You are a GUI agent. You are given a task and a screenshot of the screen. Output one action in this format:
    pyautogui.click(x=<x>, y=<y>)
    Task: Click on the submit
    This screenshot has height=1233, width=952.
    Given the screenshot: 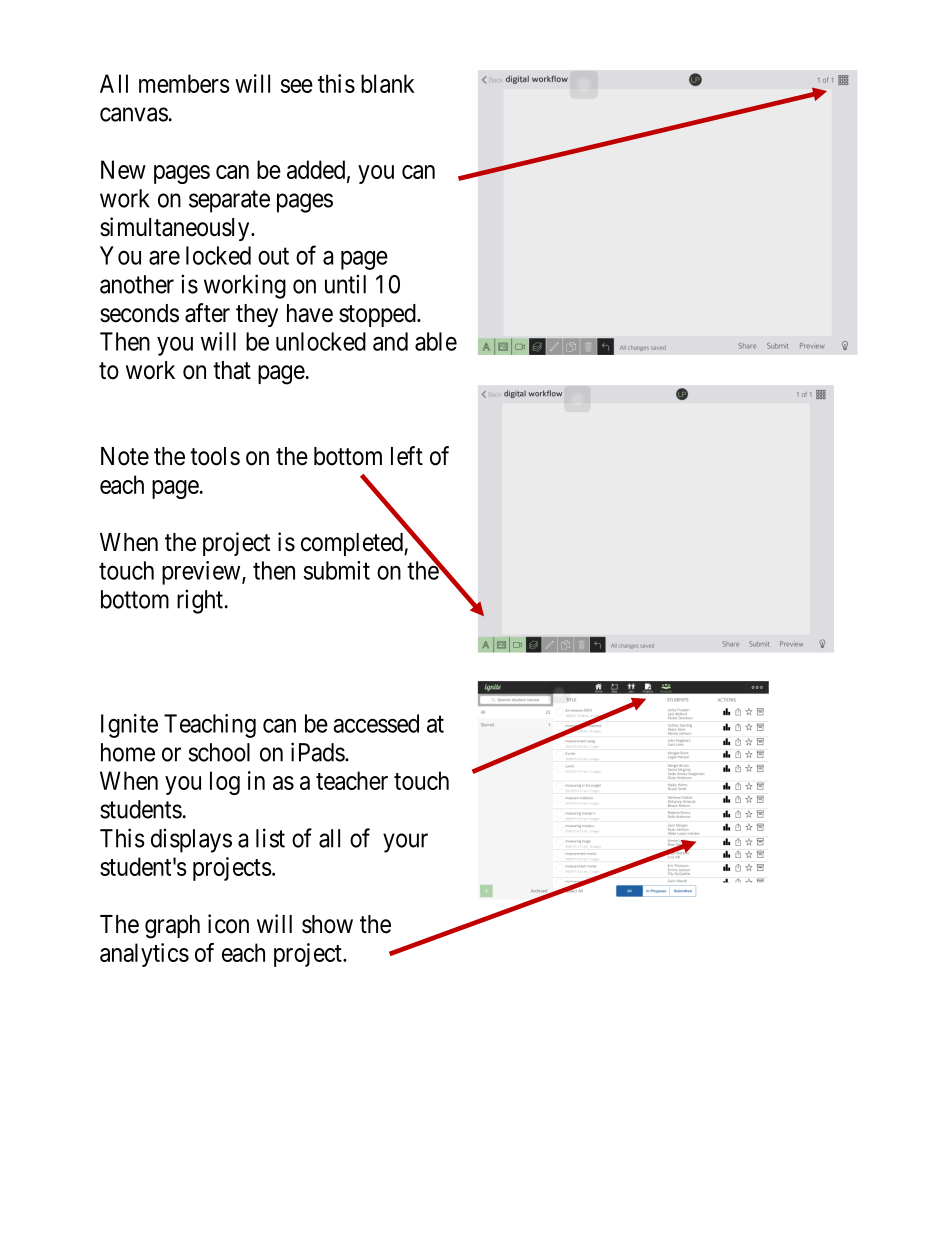 What is the action you would take?
    pyautogui.click(x=337, y=570)
